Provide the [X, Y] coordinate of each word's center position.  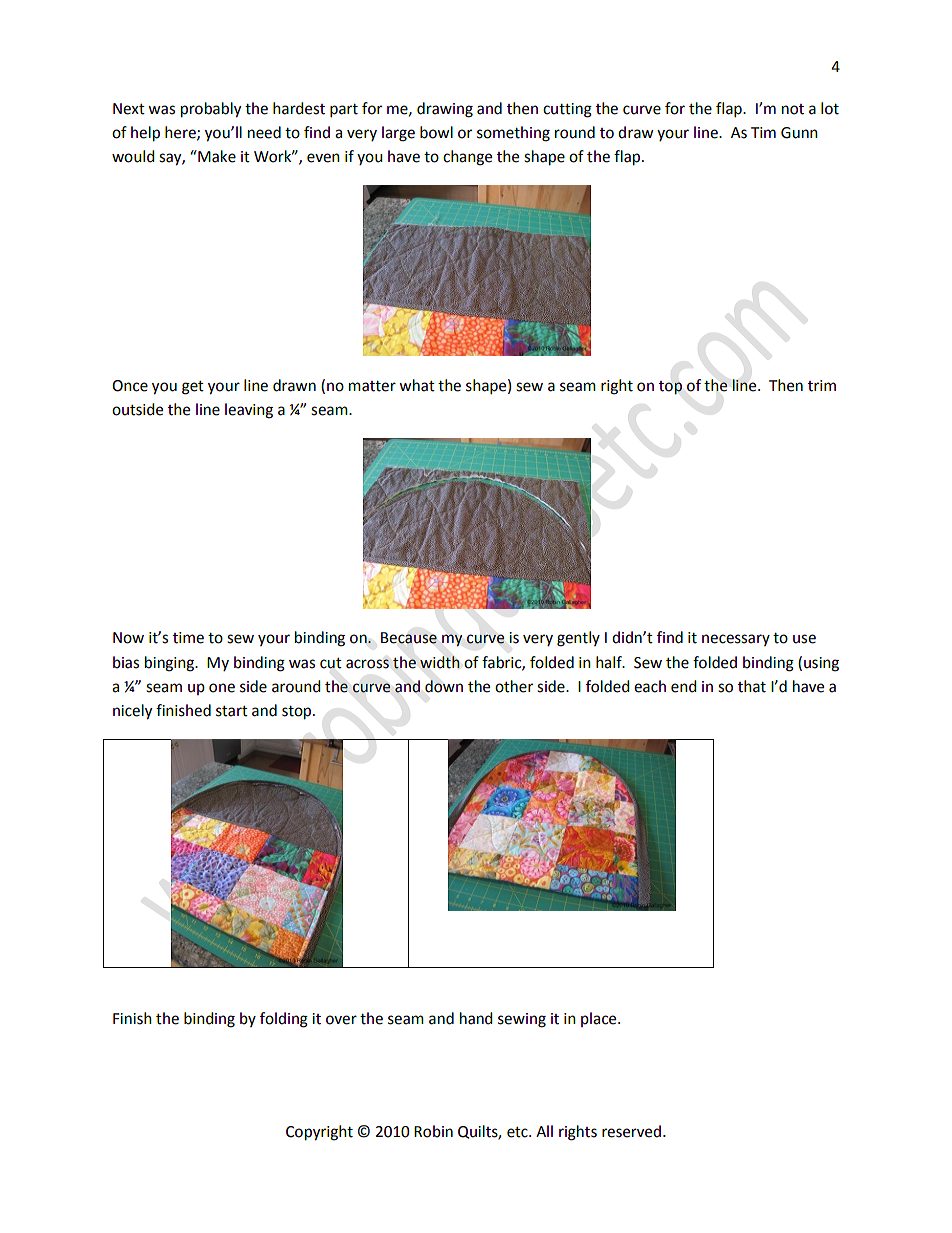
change [467, 158]
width [440, 662]
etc [518, 1132]
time [188, 638]
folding [284, 1020]
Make [216, 156]
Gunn [799, 133]
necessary [736, 640]
